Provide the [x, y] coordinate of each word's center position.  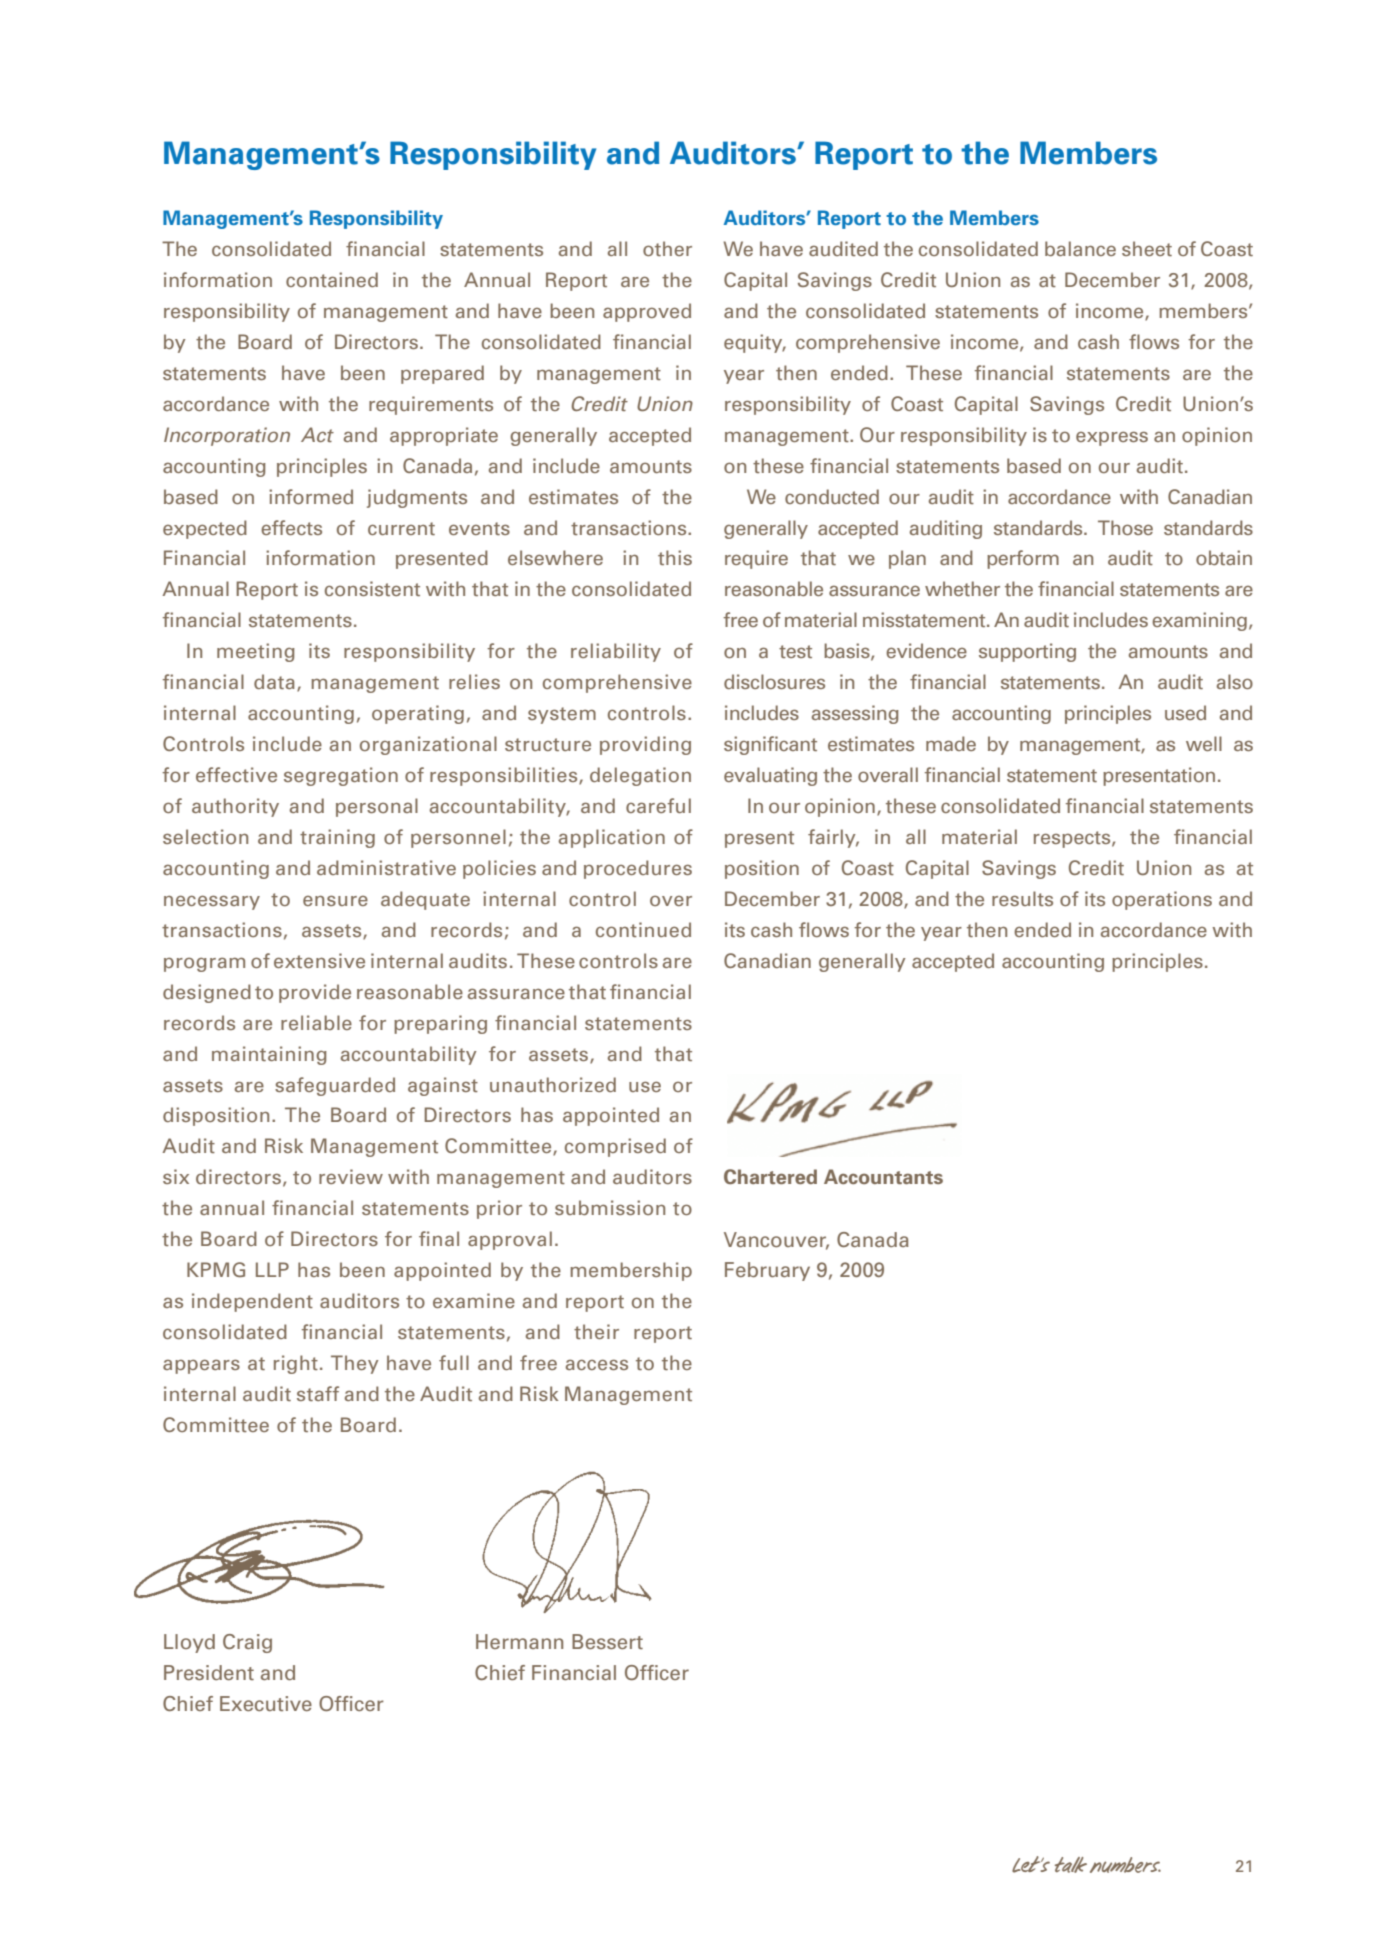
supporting [1027, 652]
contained [332, 279]
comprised [615, 1147]
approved [647, 312]
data [274, 681]
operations [1162, 900]
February [767, 1271]
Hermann [519, 1641]
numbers [1125, 1865]
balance [1080, 248]
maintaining [269, 1055]
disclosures [774, 681]
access [597, 1364]
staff [318, 1393]
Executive [266, 1703]
